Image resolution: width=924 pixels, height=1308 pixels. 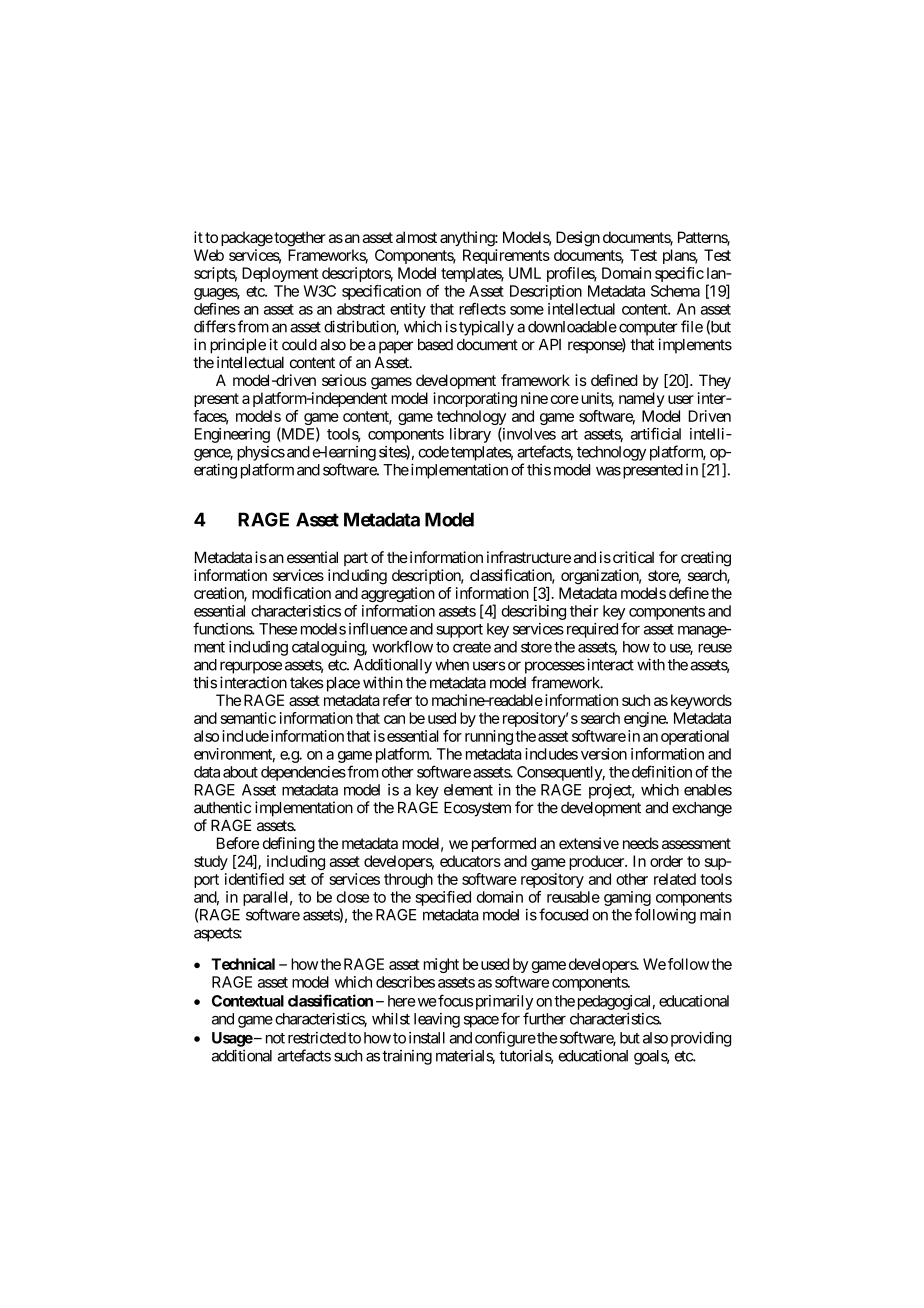 I want to click on order, so click(x=666, y=861).
